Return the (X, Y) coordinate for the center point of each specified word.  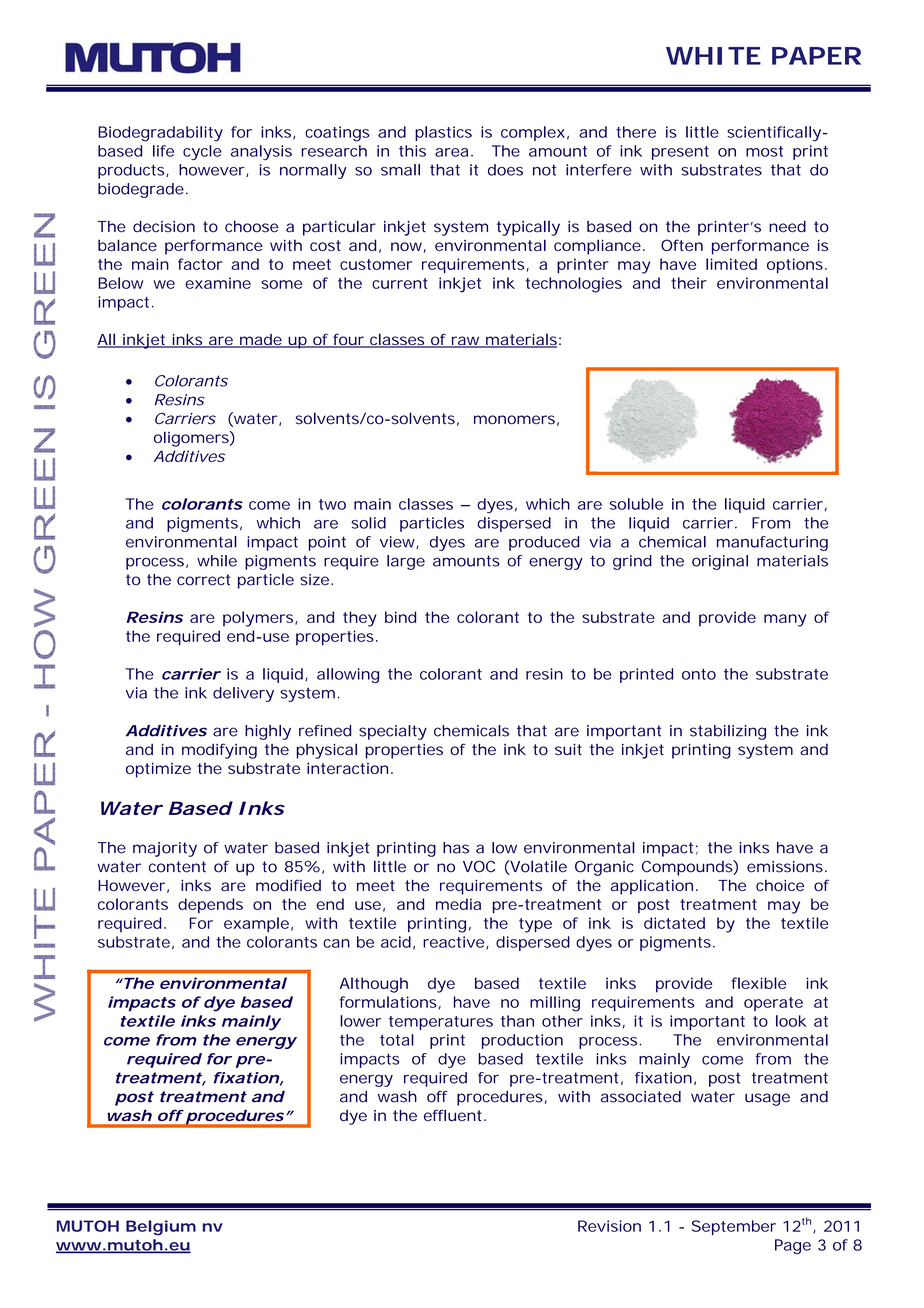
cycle (202, 152)
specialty (393, 732)
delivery (243, 694)
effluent (454, 1115)
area (451, 152)
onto (699, 674)
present (680, 153)
